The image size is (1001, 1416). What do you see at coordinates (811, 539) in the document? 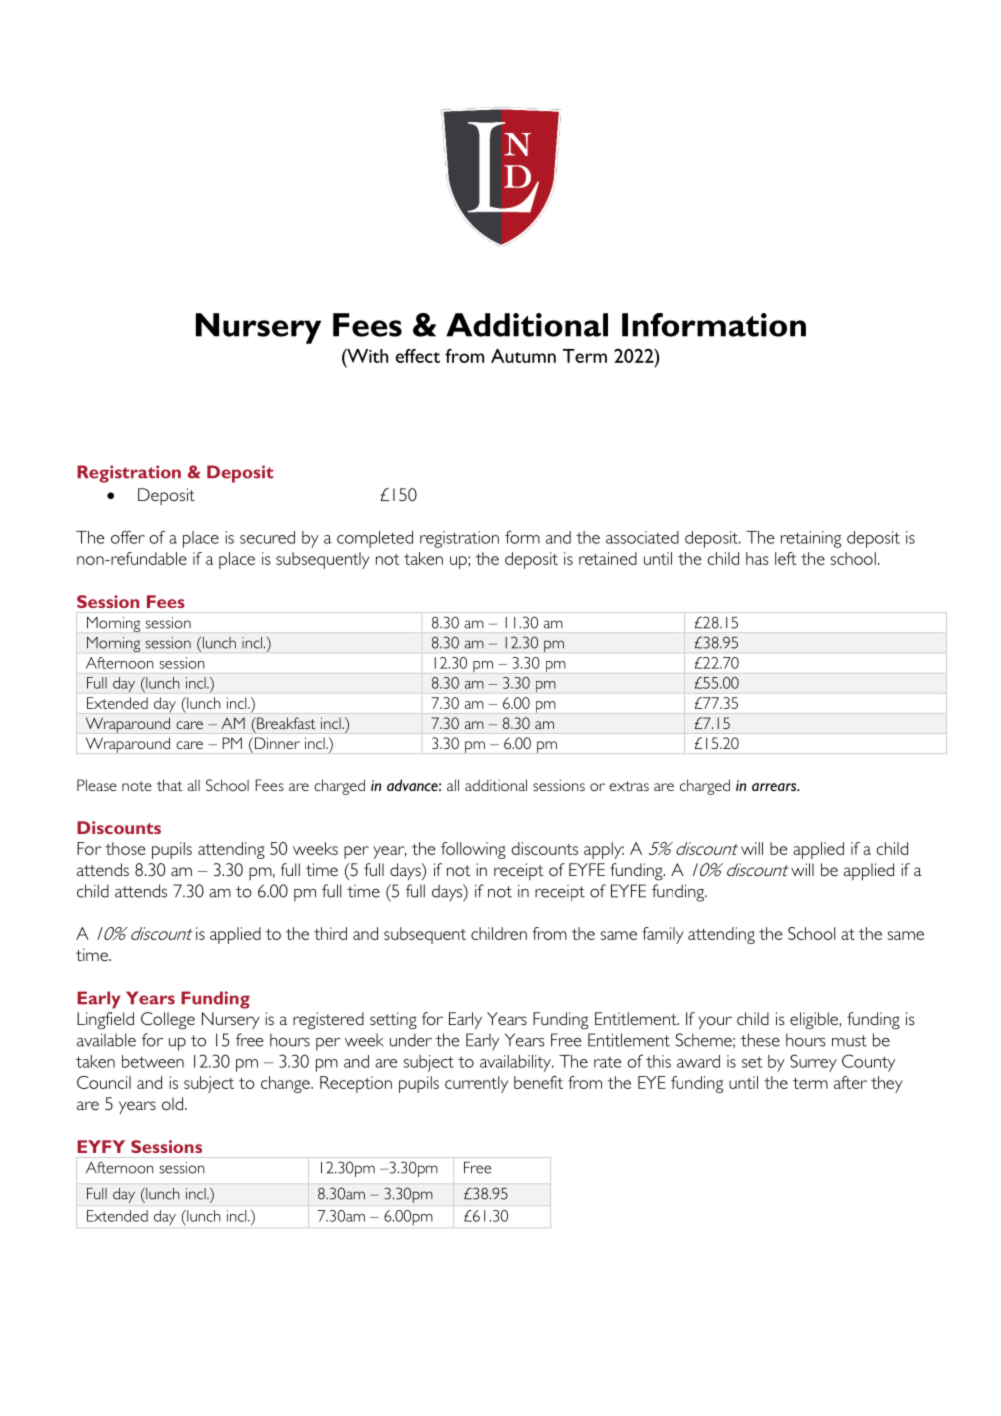
I see `retaining` at bounding box center [811, 539].
